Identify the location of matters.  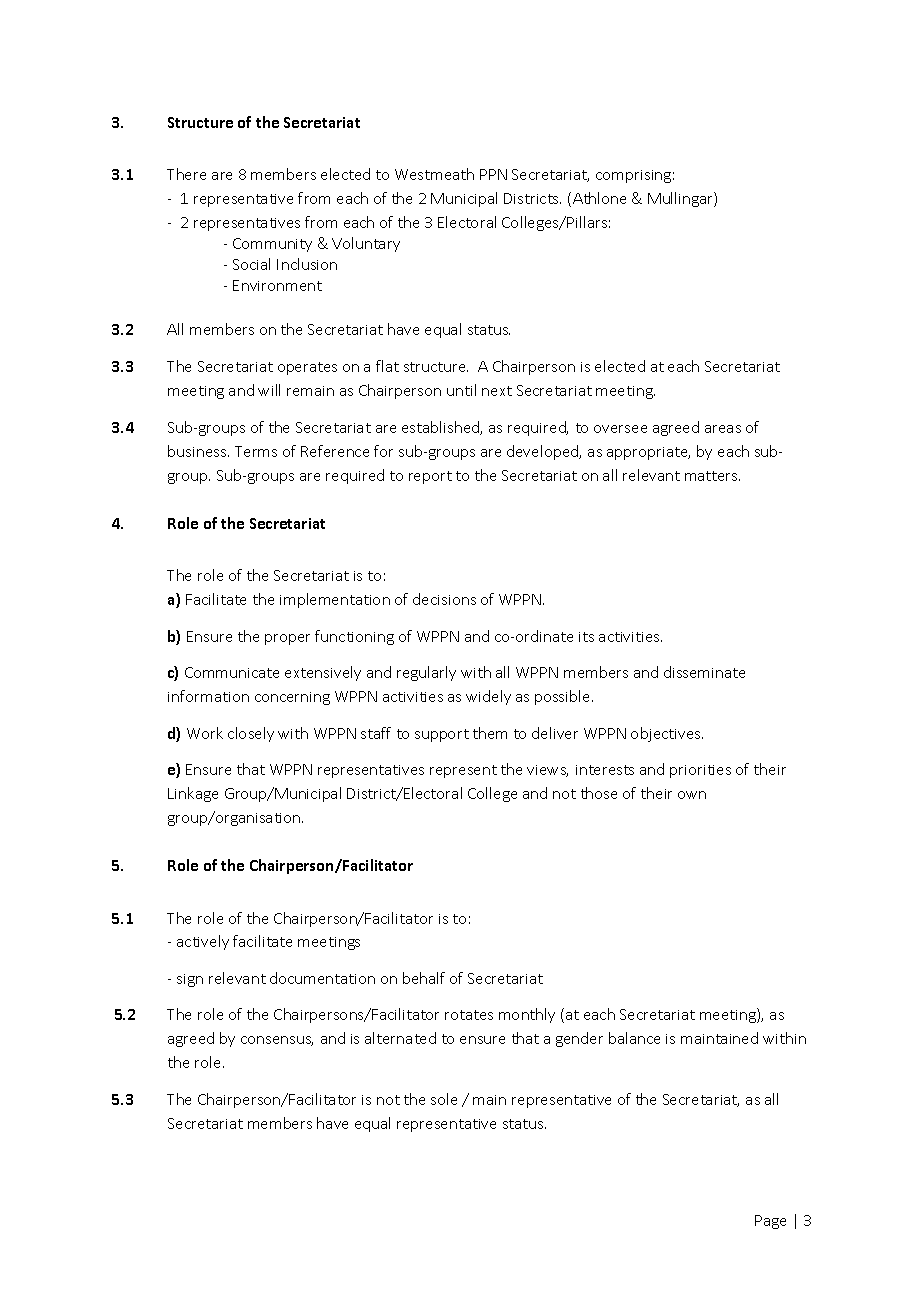
(712, 476).
